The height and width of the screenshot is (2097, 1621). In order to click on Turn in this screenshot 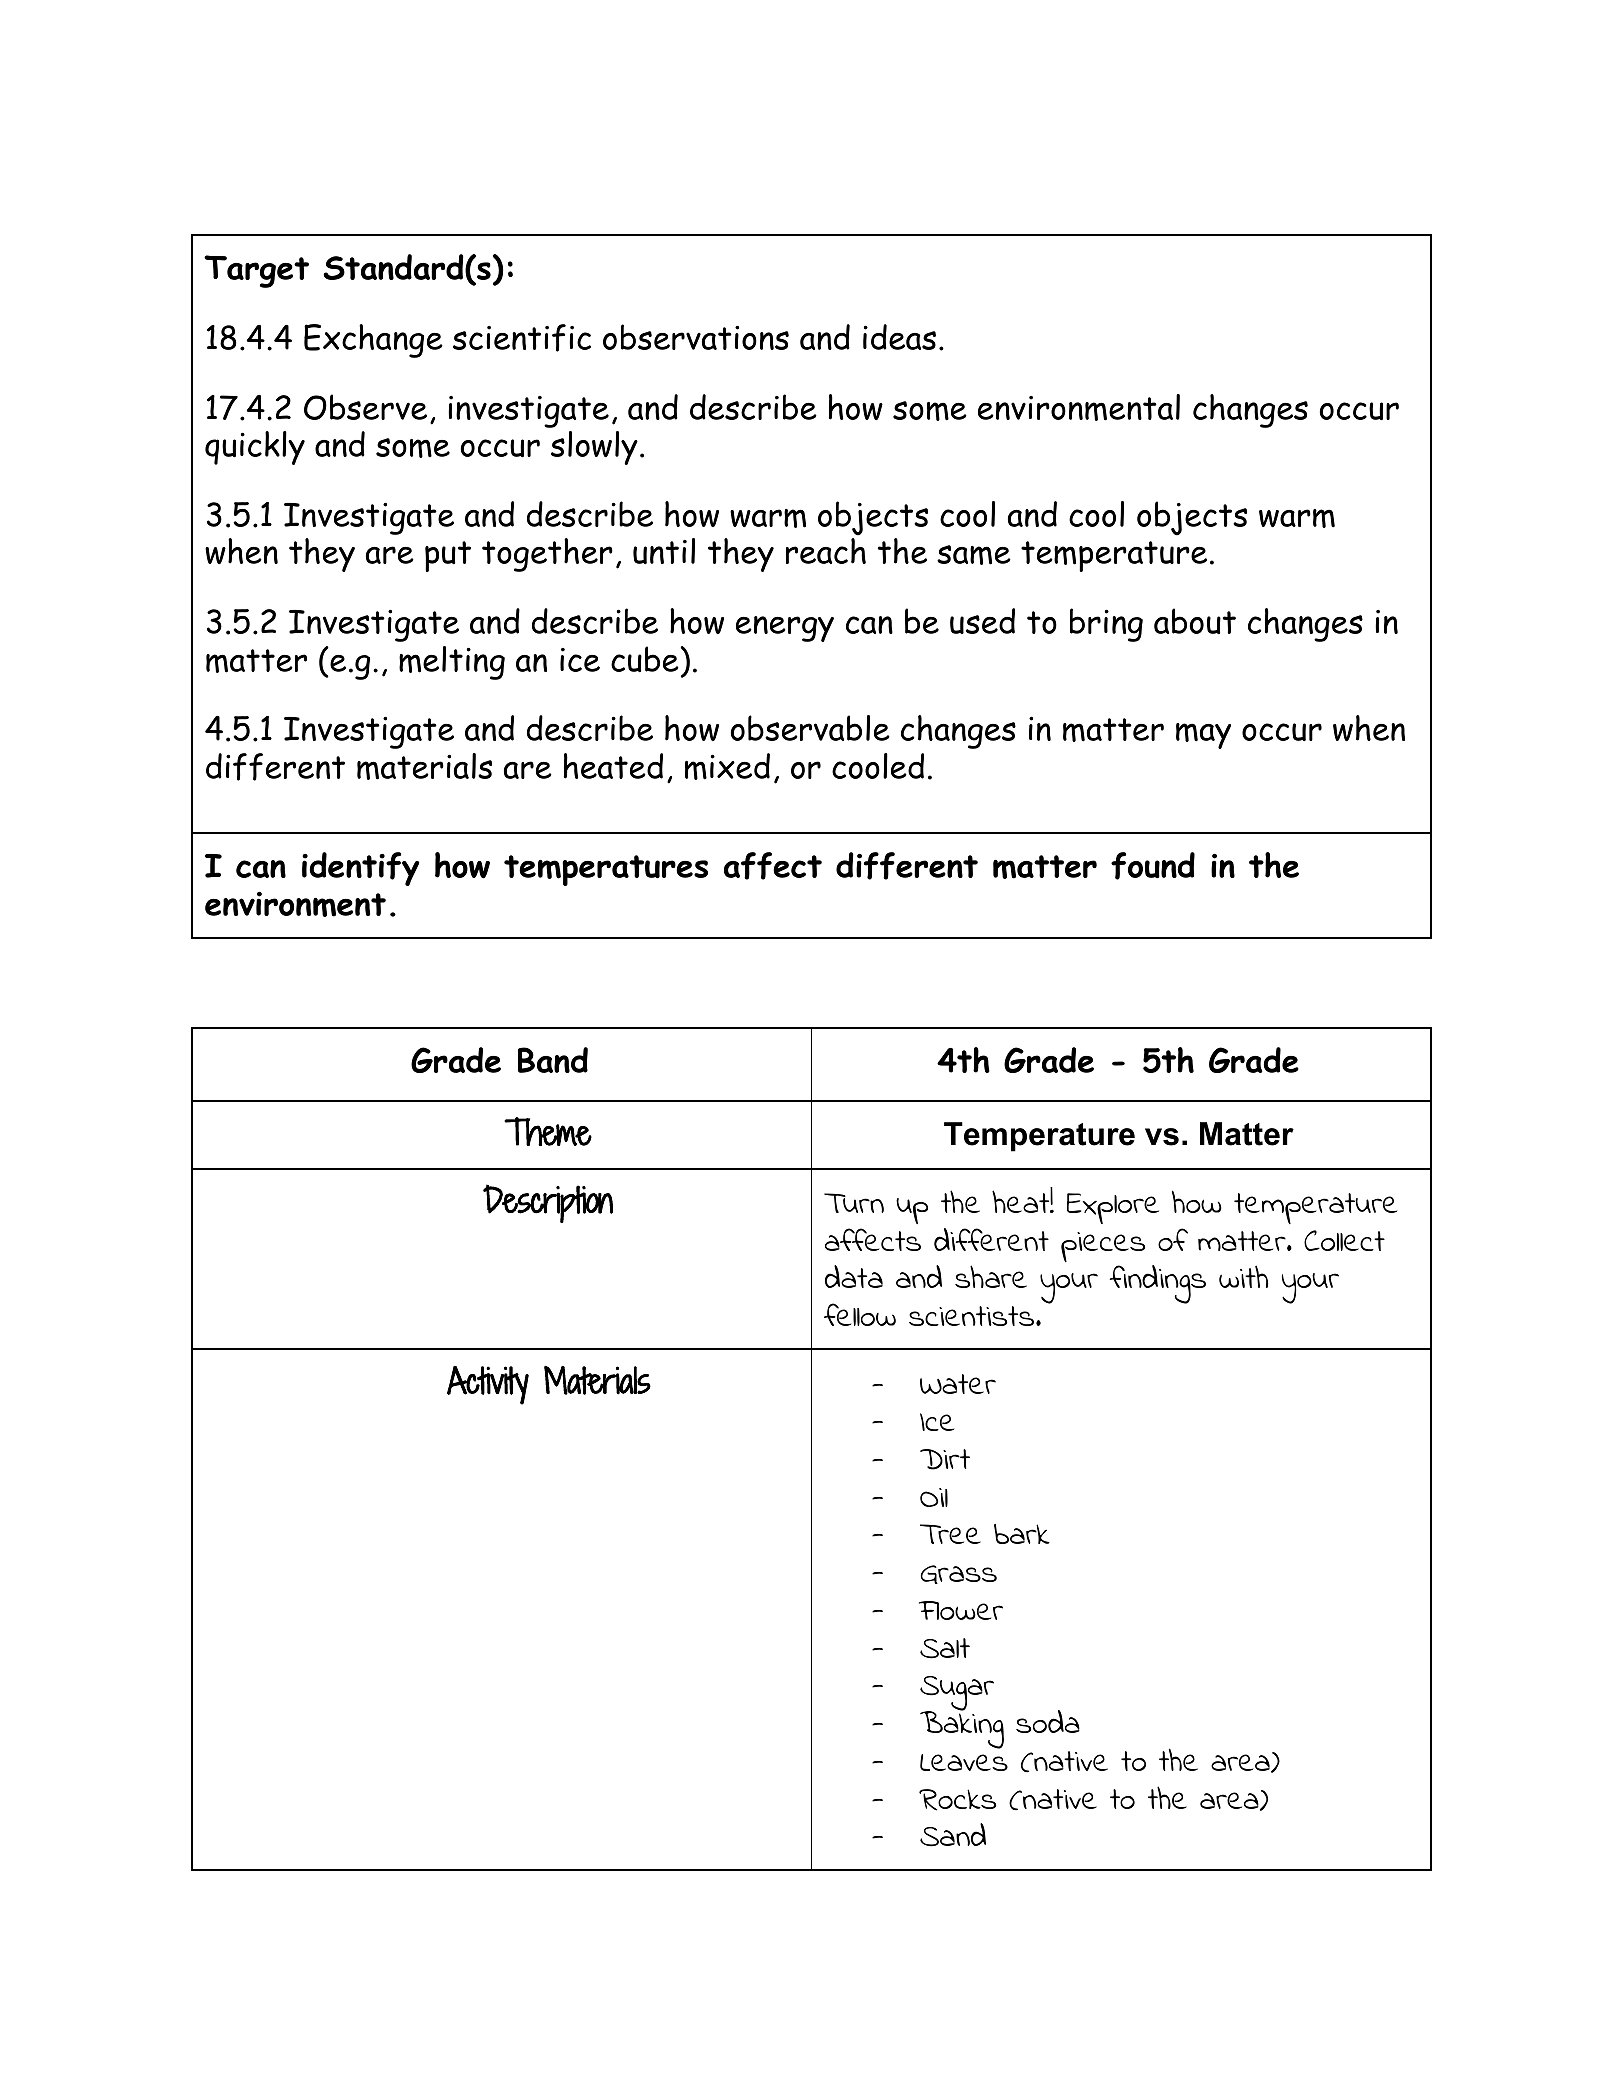, I will do `click(854, 1203)`.
